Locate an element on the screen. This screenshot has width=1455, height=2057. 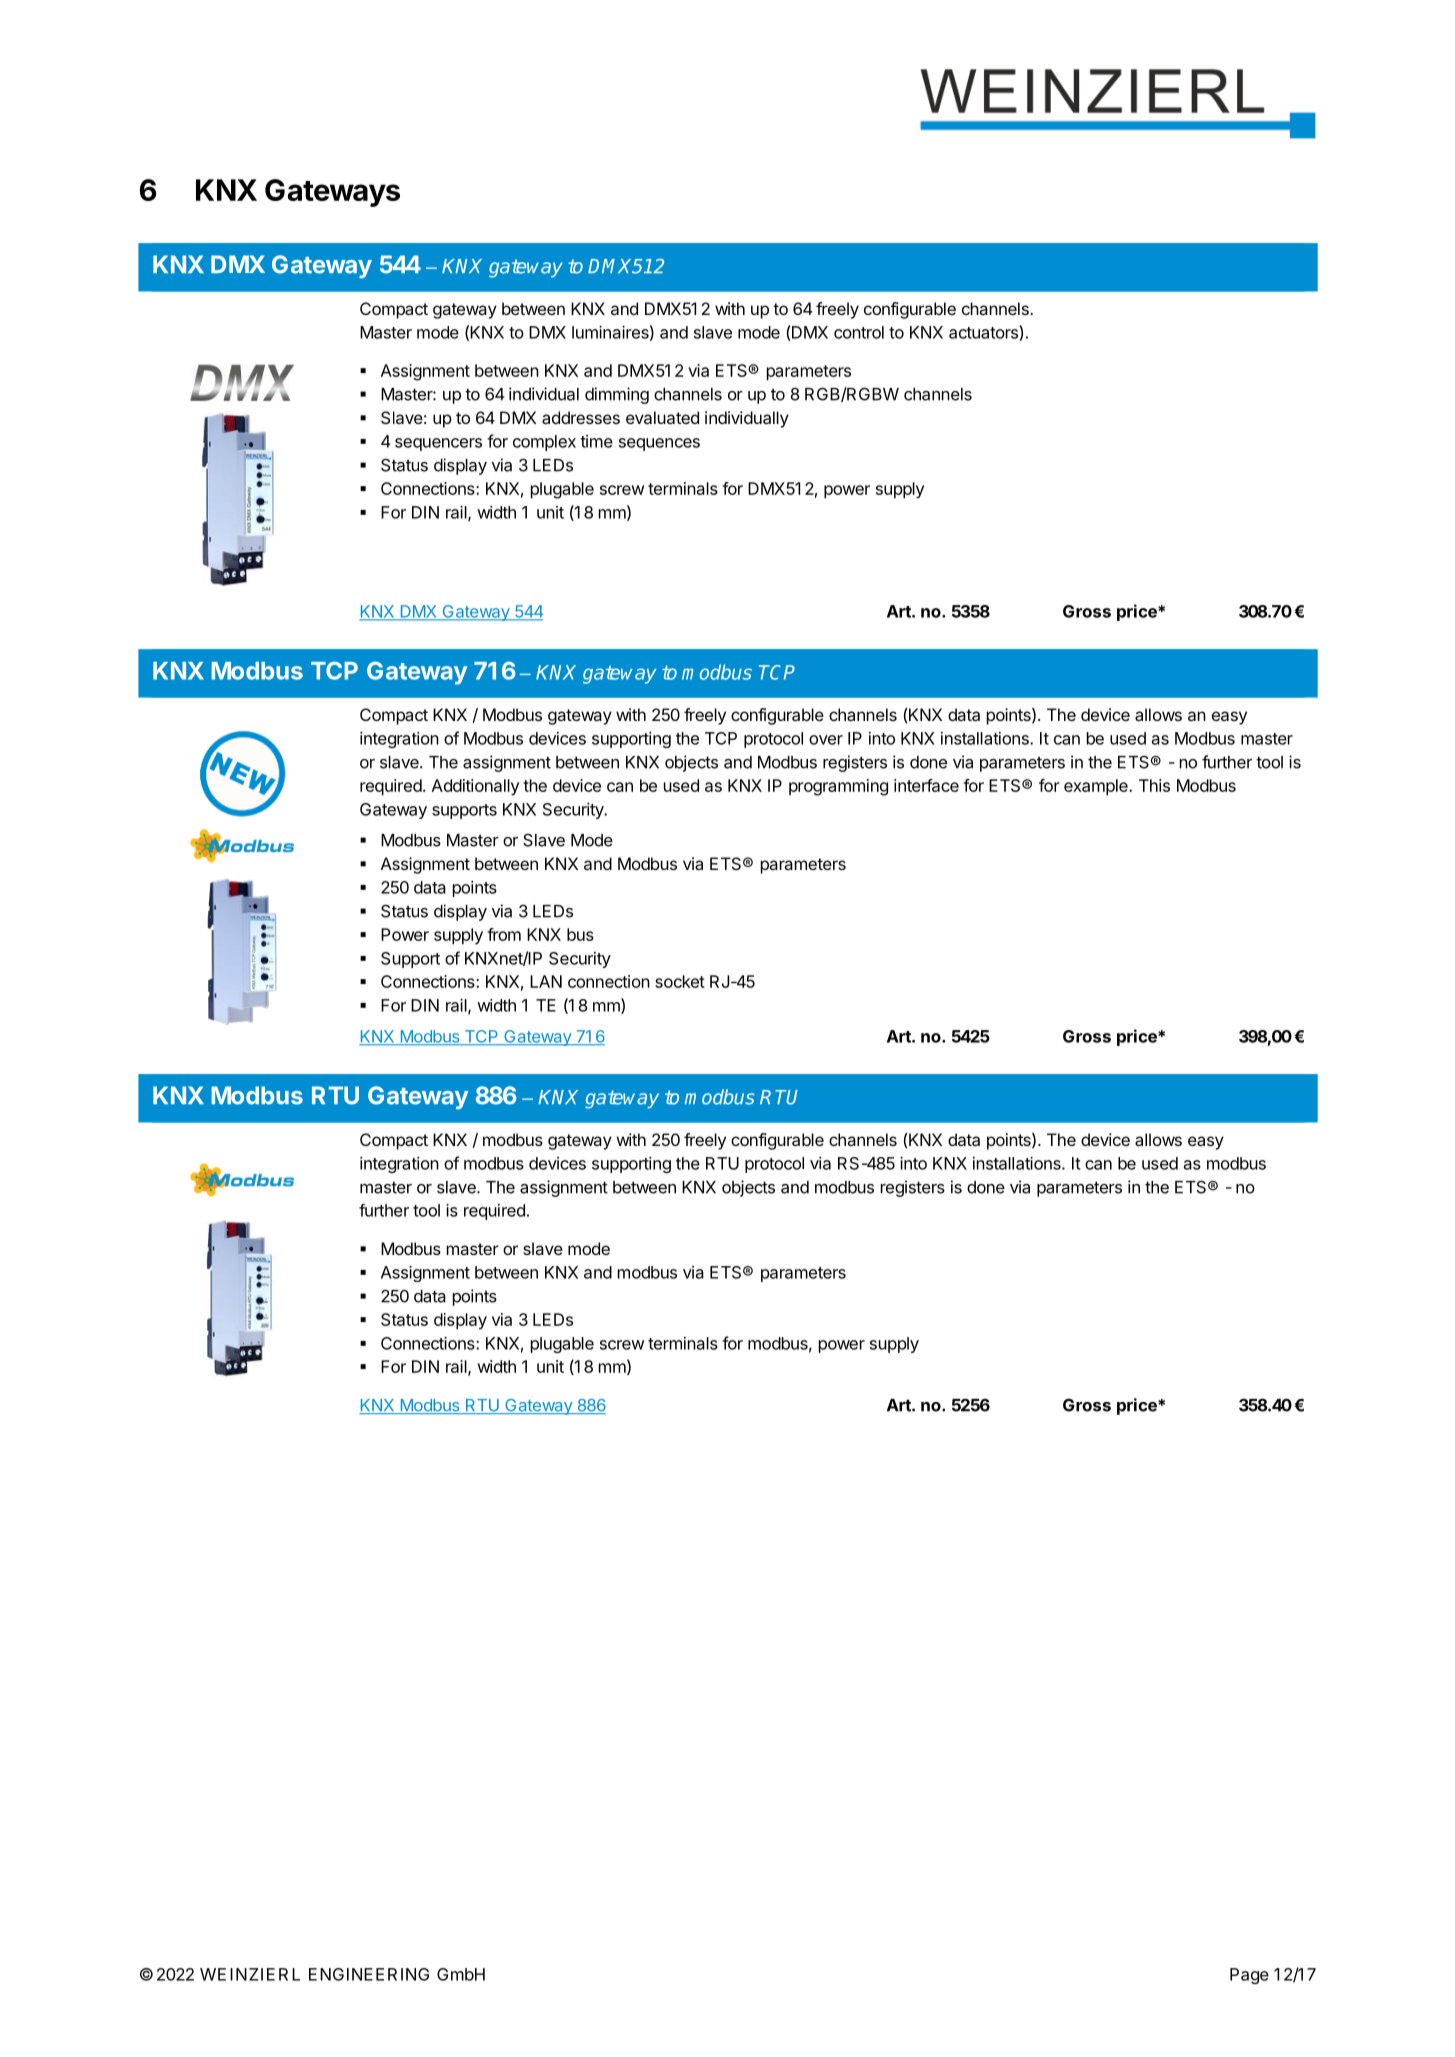
socket is located at coordinates (680, 981).
